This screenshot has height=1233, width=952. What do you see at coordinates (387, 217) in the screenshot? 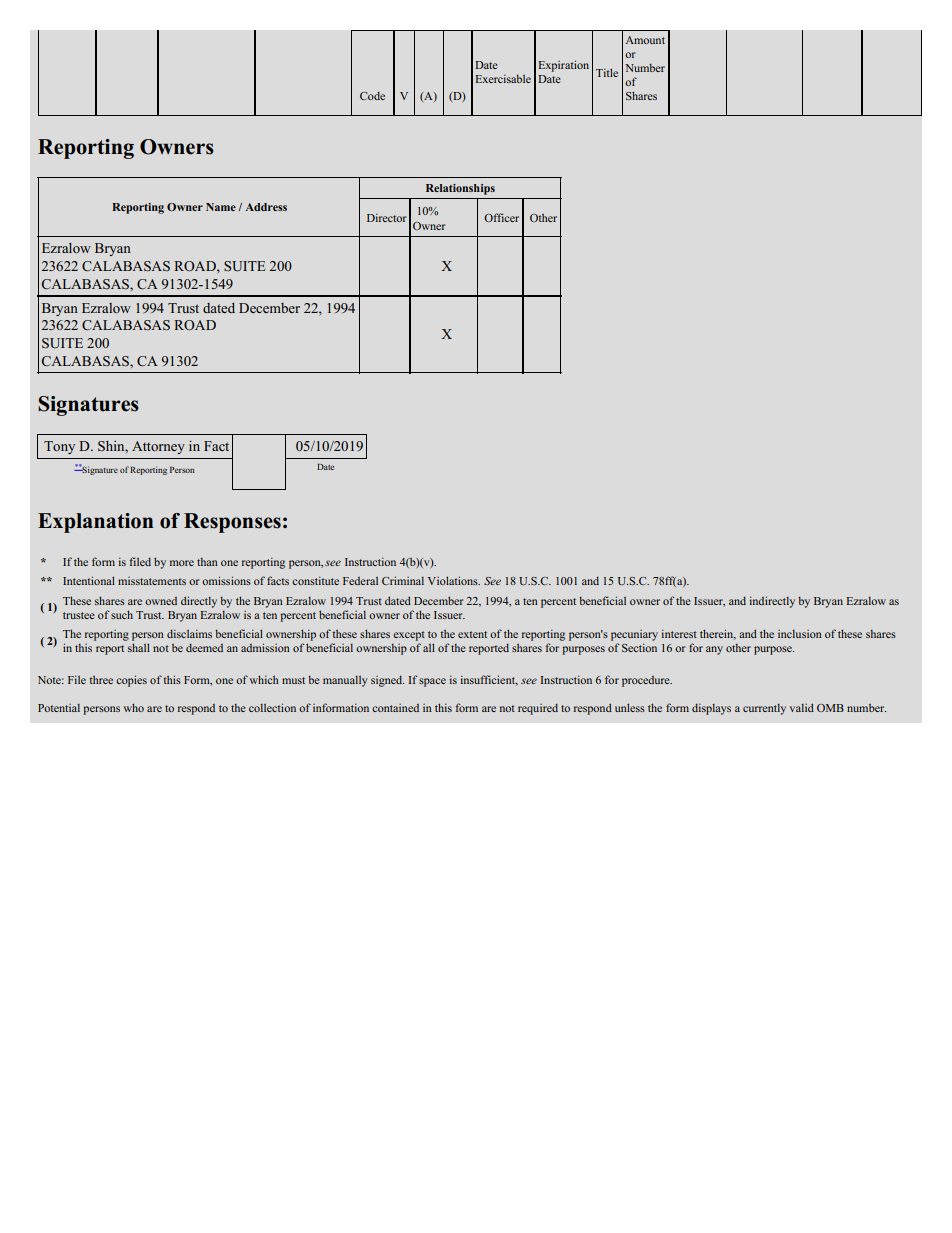
I see `Director` at bounding box center [387, 217].
